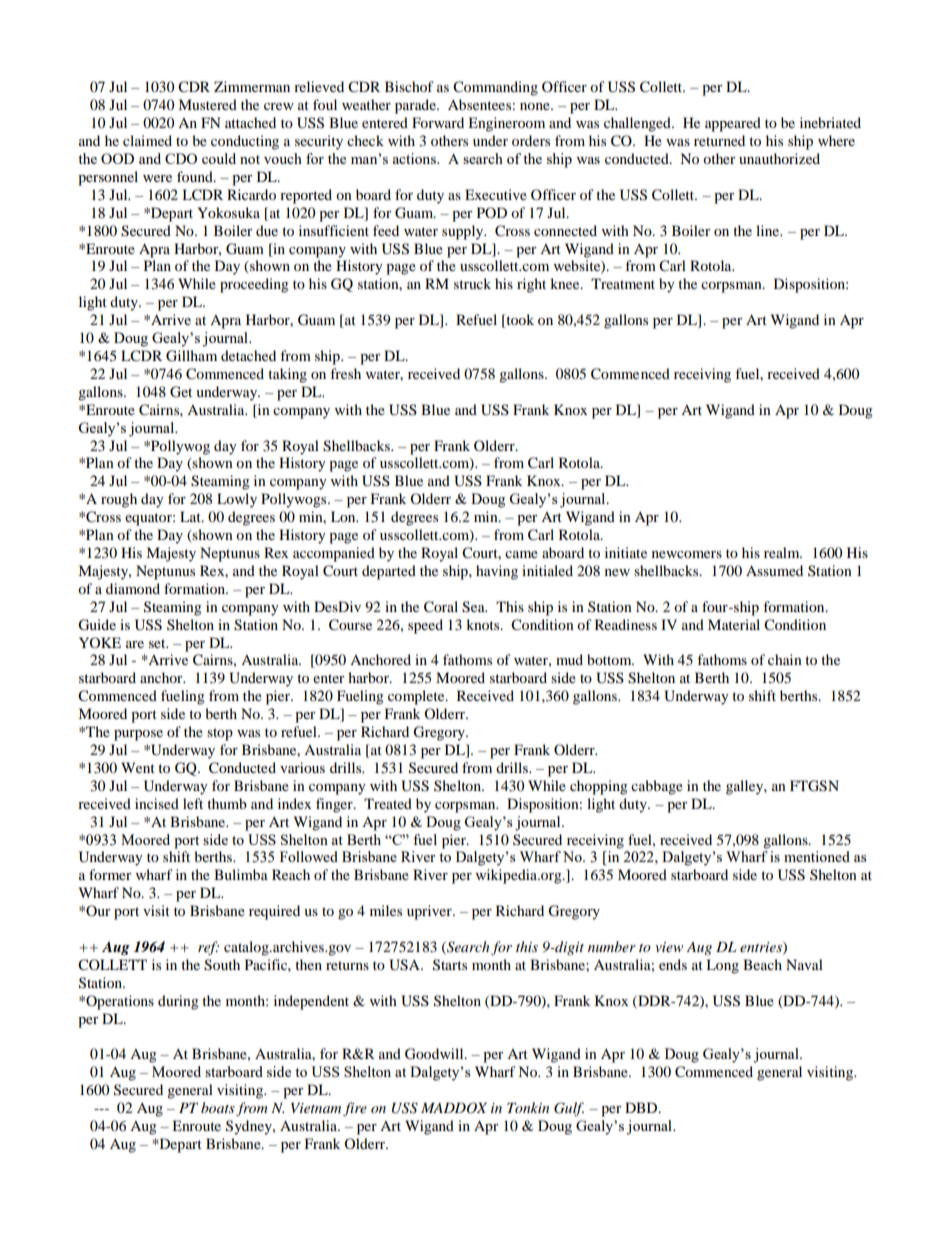 The image size is (952, 1233). I want to click on boats, so click(218, 1107).
